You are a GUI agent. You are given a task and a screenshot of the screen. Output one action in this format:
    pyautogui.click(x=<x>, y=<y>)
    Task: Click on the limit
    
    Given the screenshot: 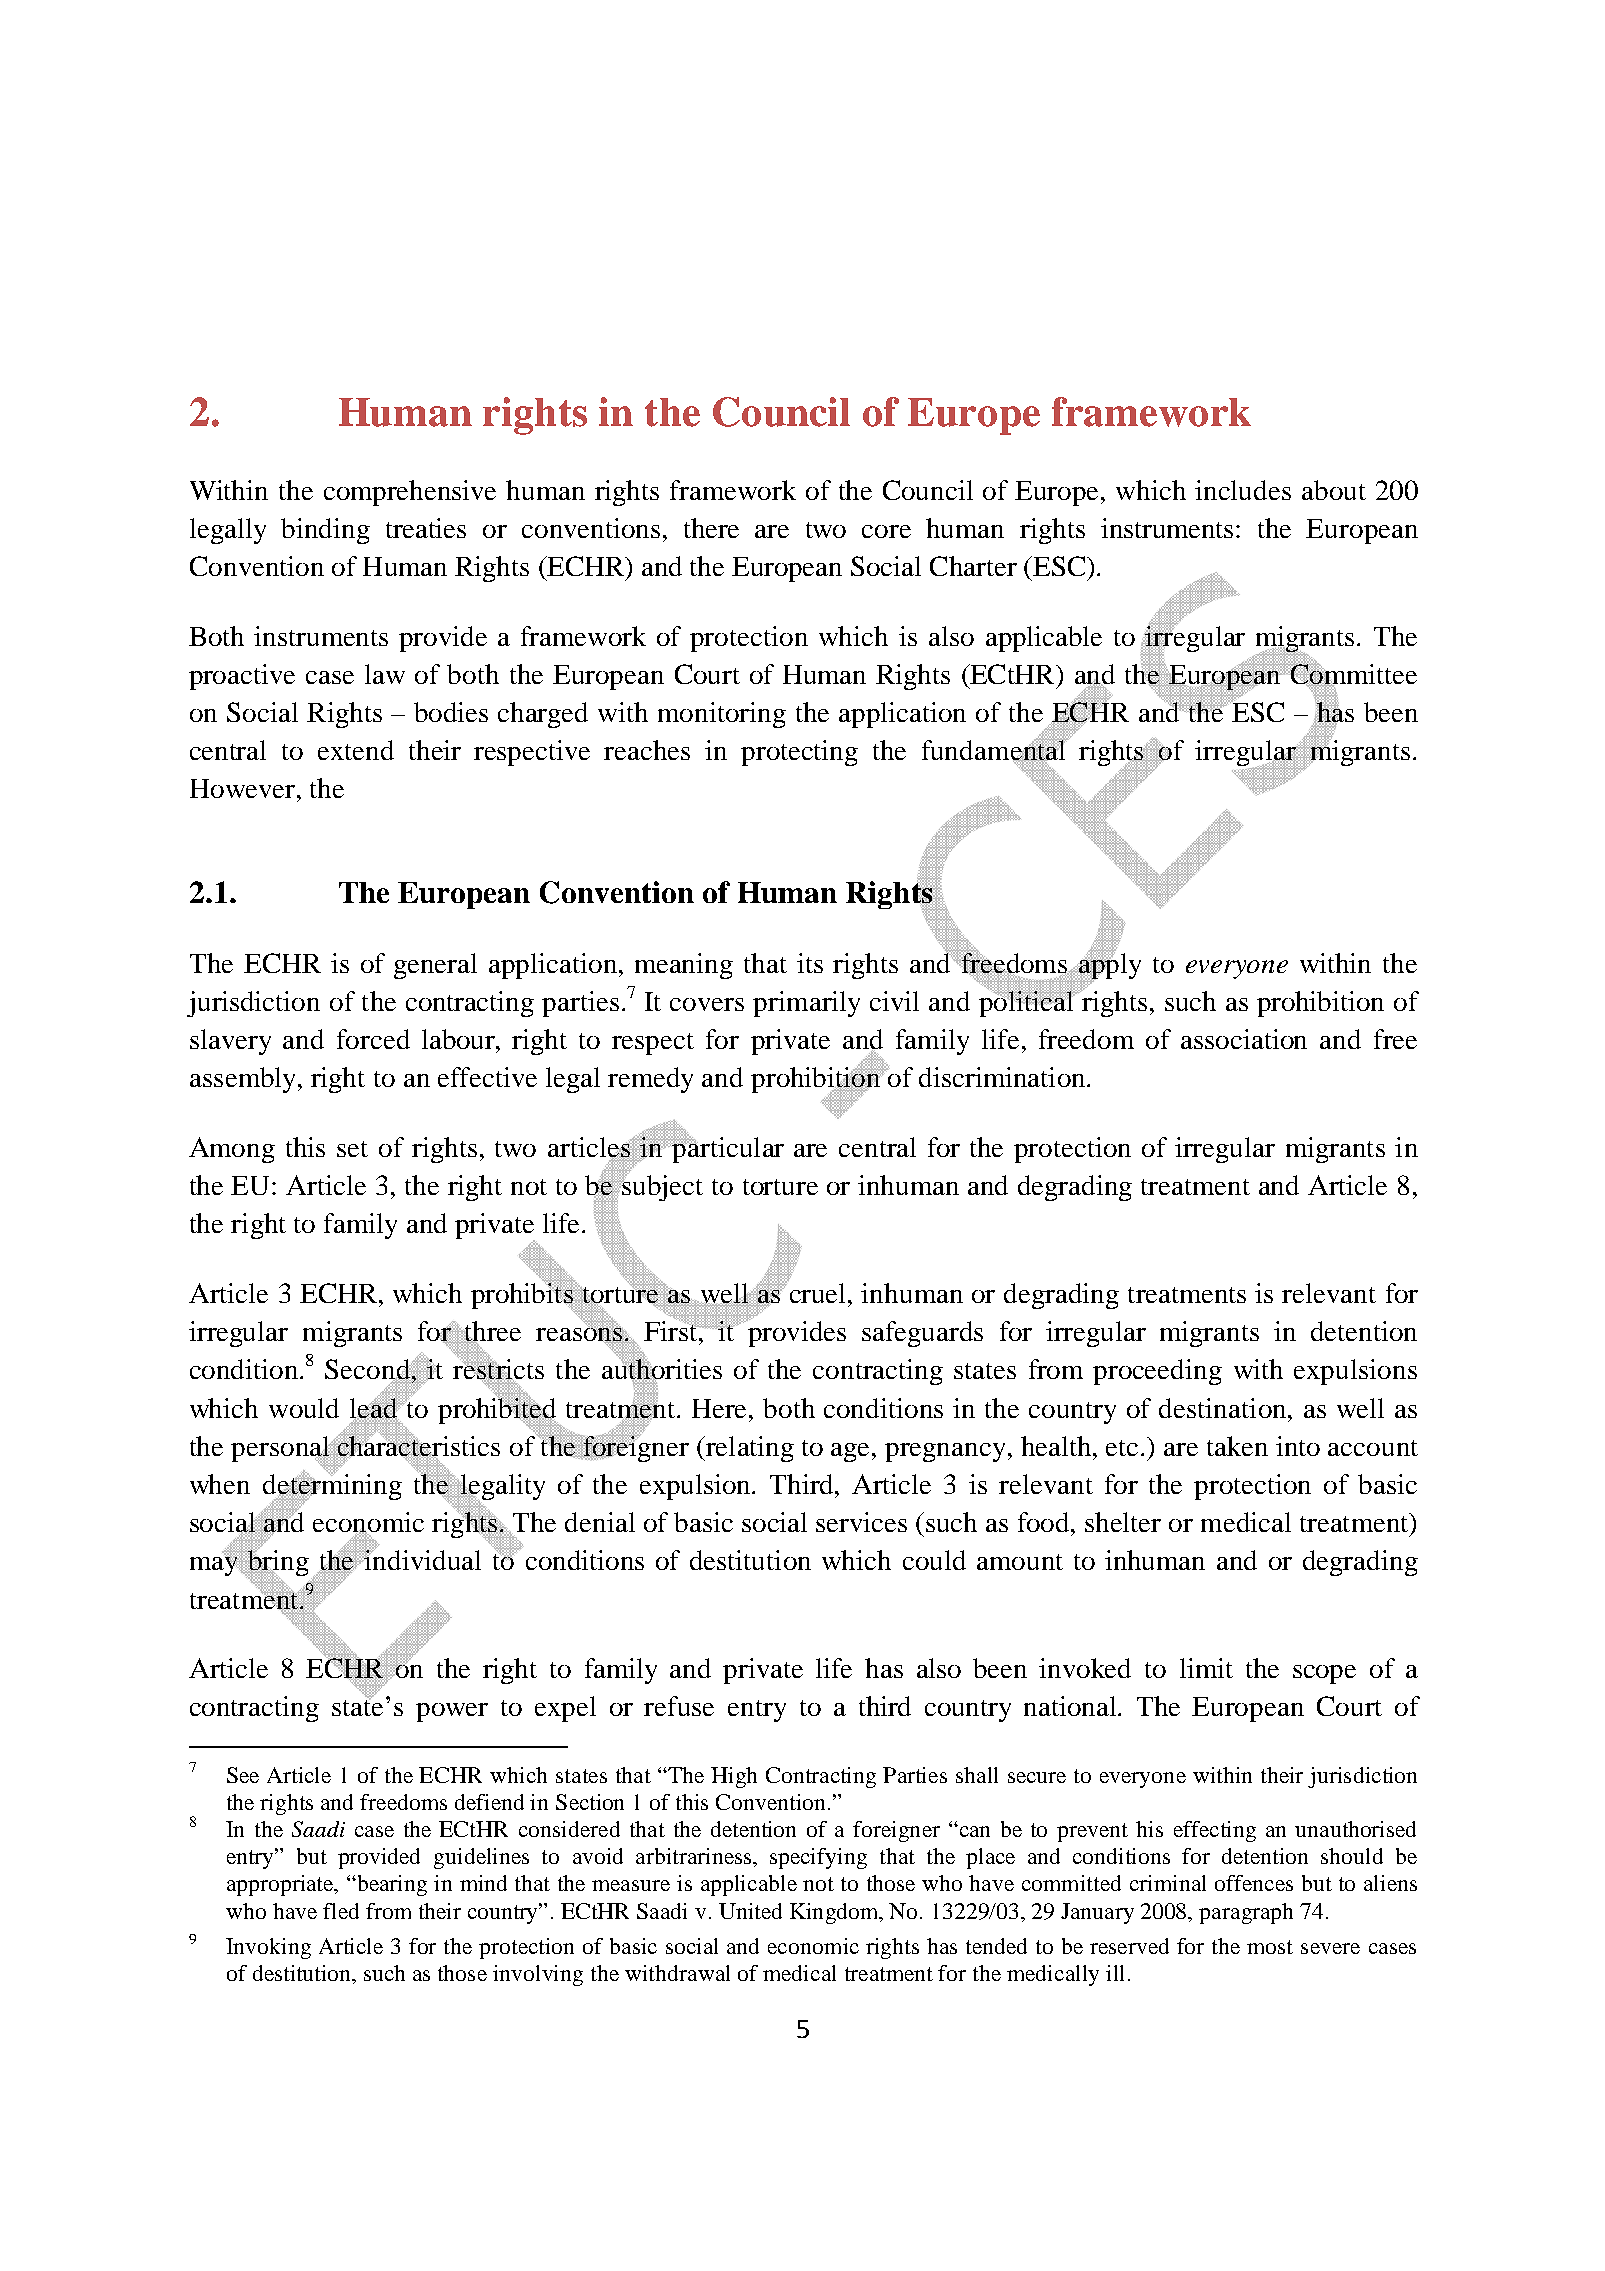 What is the action you would take?
    pyautogui.click(x=1206, y=1668)
